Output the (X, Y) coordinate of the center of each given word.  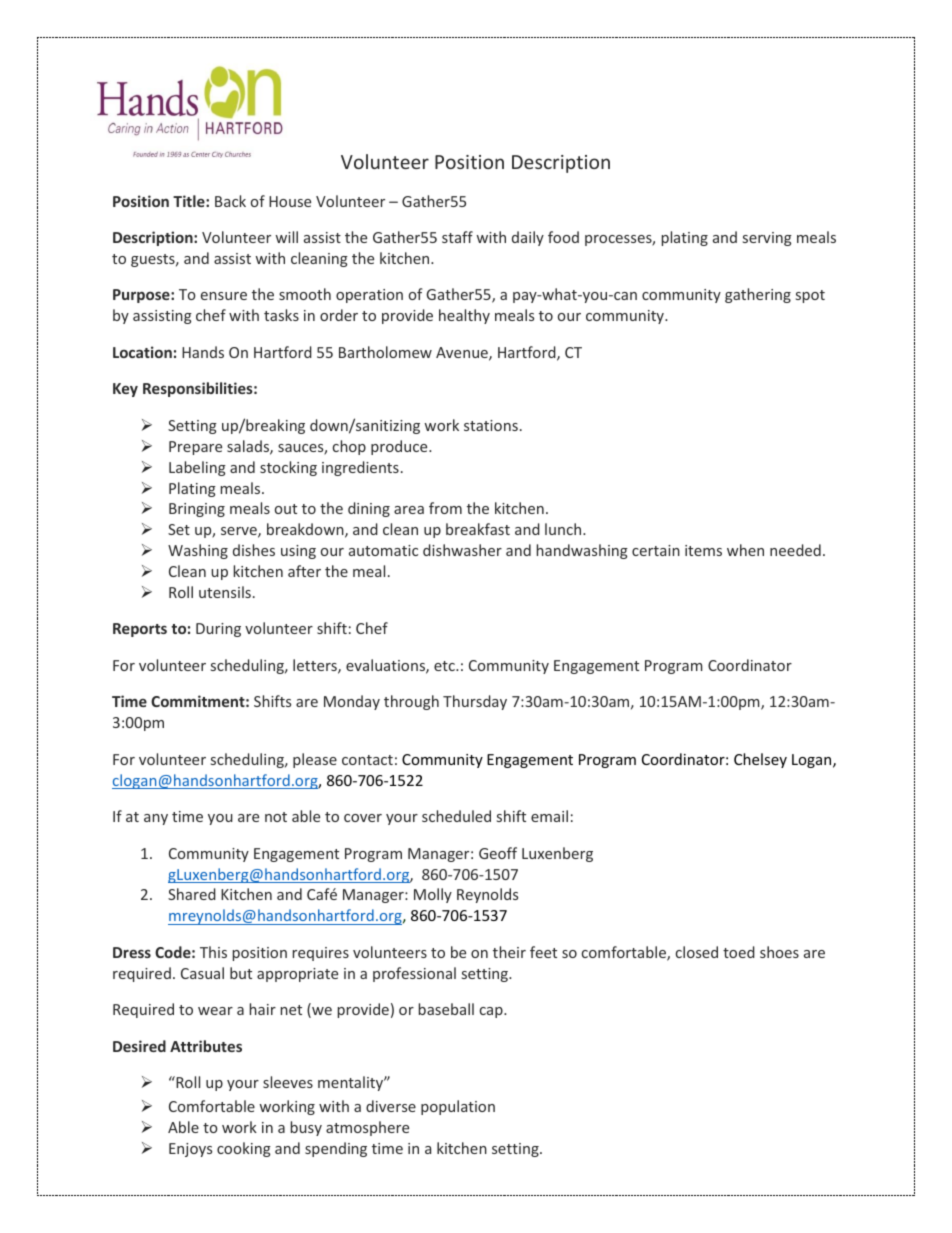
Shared (192, 894)
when (745, 550)
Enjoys (190, 1150)
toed (739, 952)
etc (445, 666)
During (218, 630)
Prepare (195, 448)
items (703, 550)
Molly (433, 895)
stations (491, 425)
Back (230, 201)
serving (767, 239)
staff (457, 237)
